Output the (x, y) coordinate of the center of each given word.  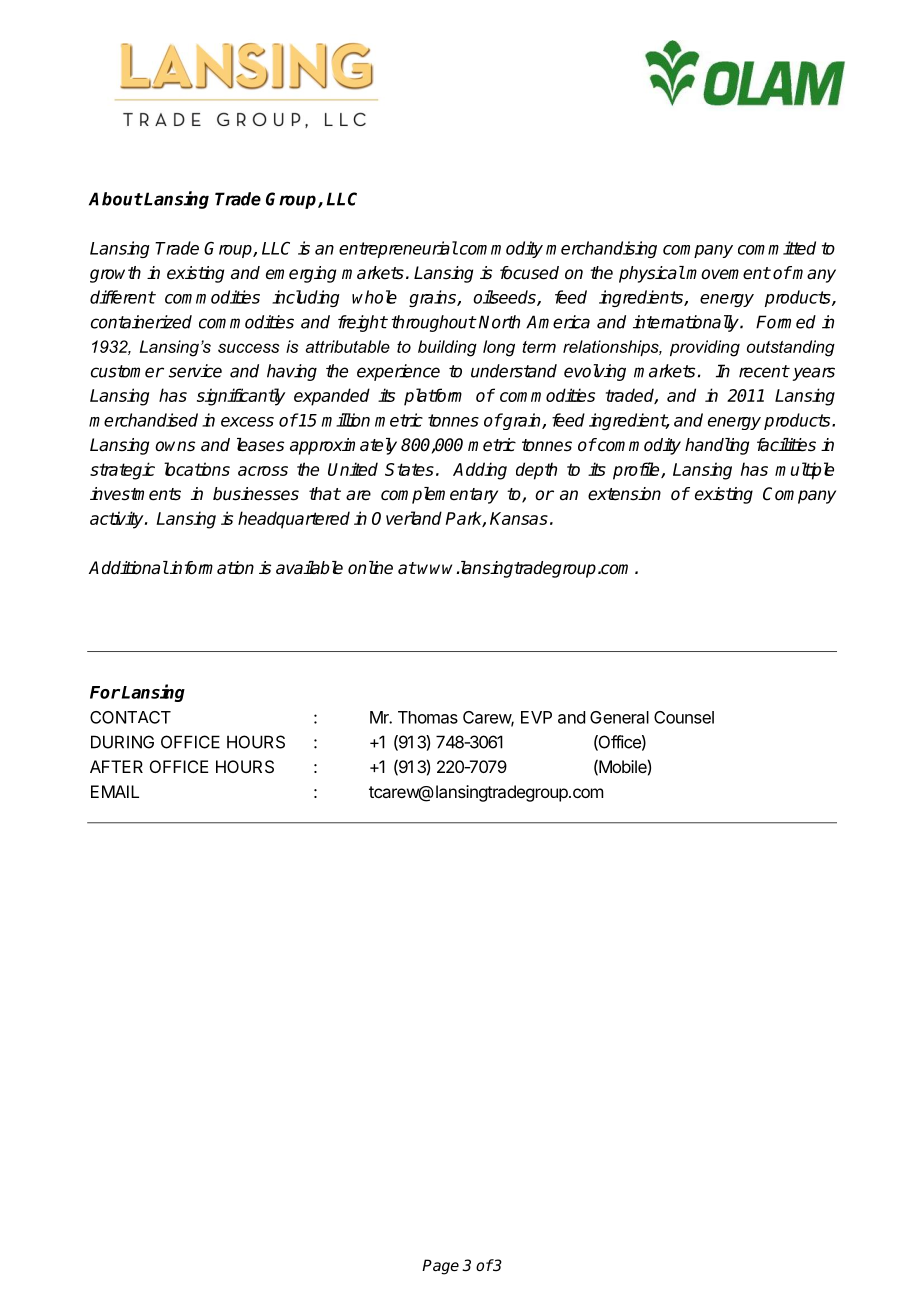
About (116, 199)
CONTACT (130, 717)
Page (440, 1267)
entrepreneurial (398, 249)
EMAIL (115, 791)
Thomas (428, 717)
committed (777, 248)
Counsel (684, 717)
